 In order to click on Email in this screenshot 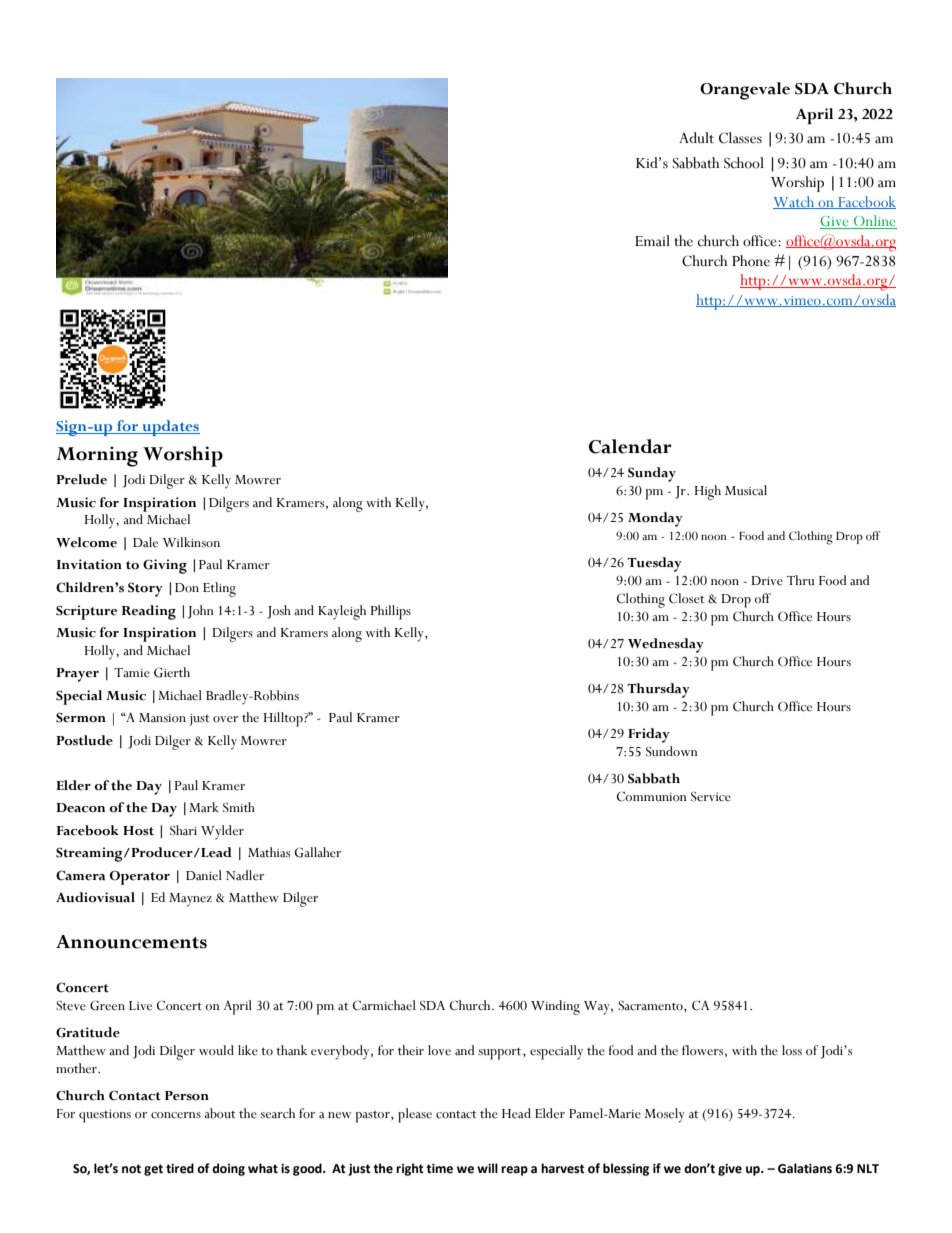, I will do `click(652, 241)`.
